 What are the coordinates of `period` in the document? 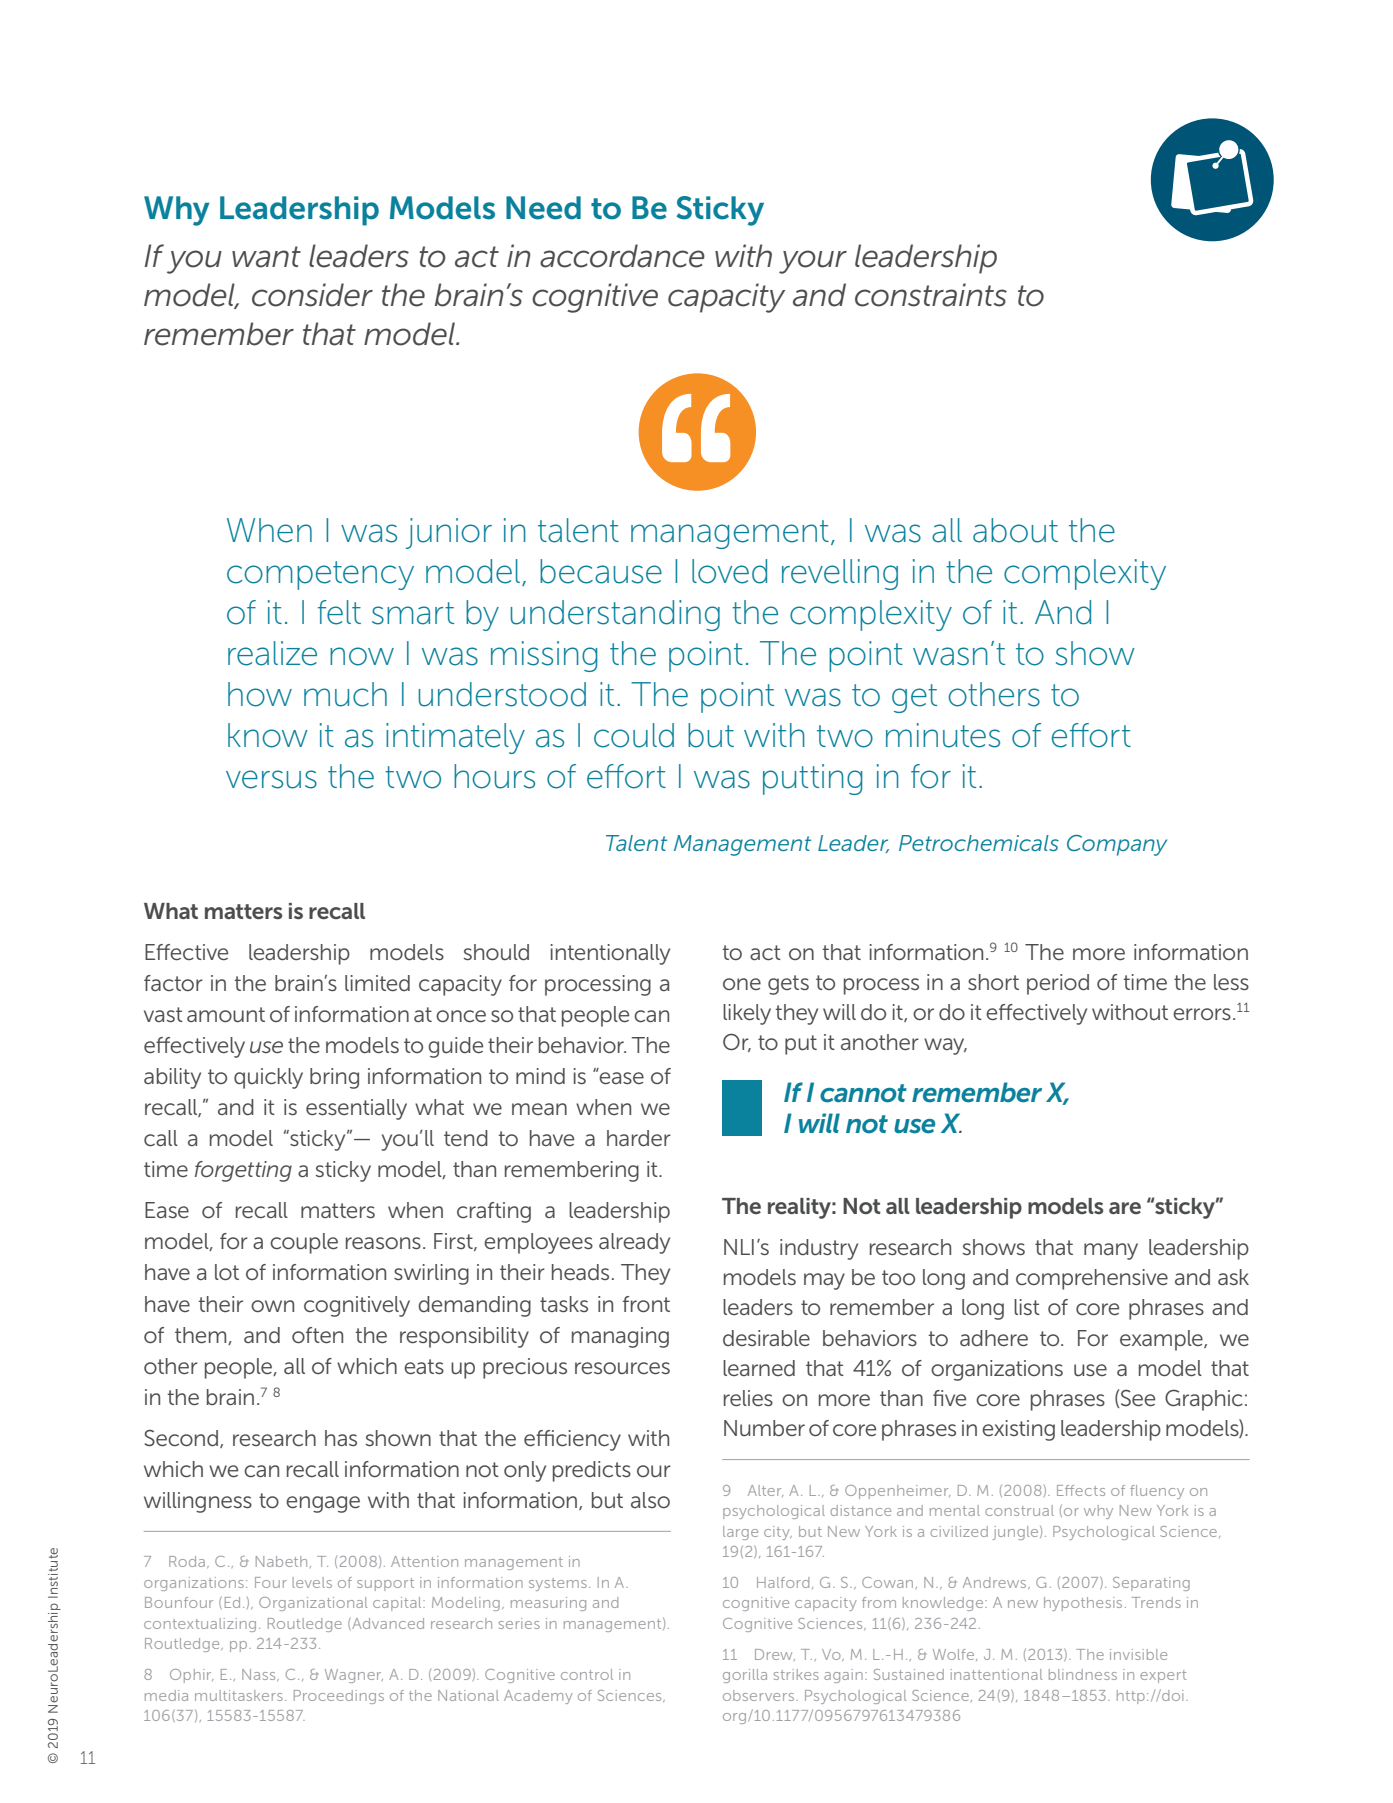 It's located at (1058, 984).
